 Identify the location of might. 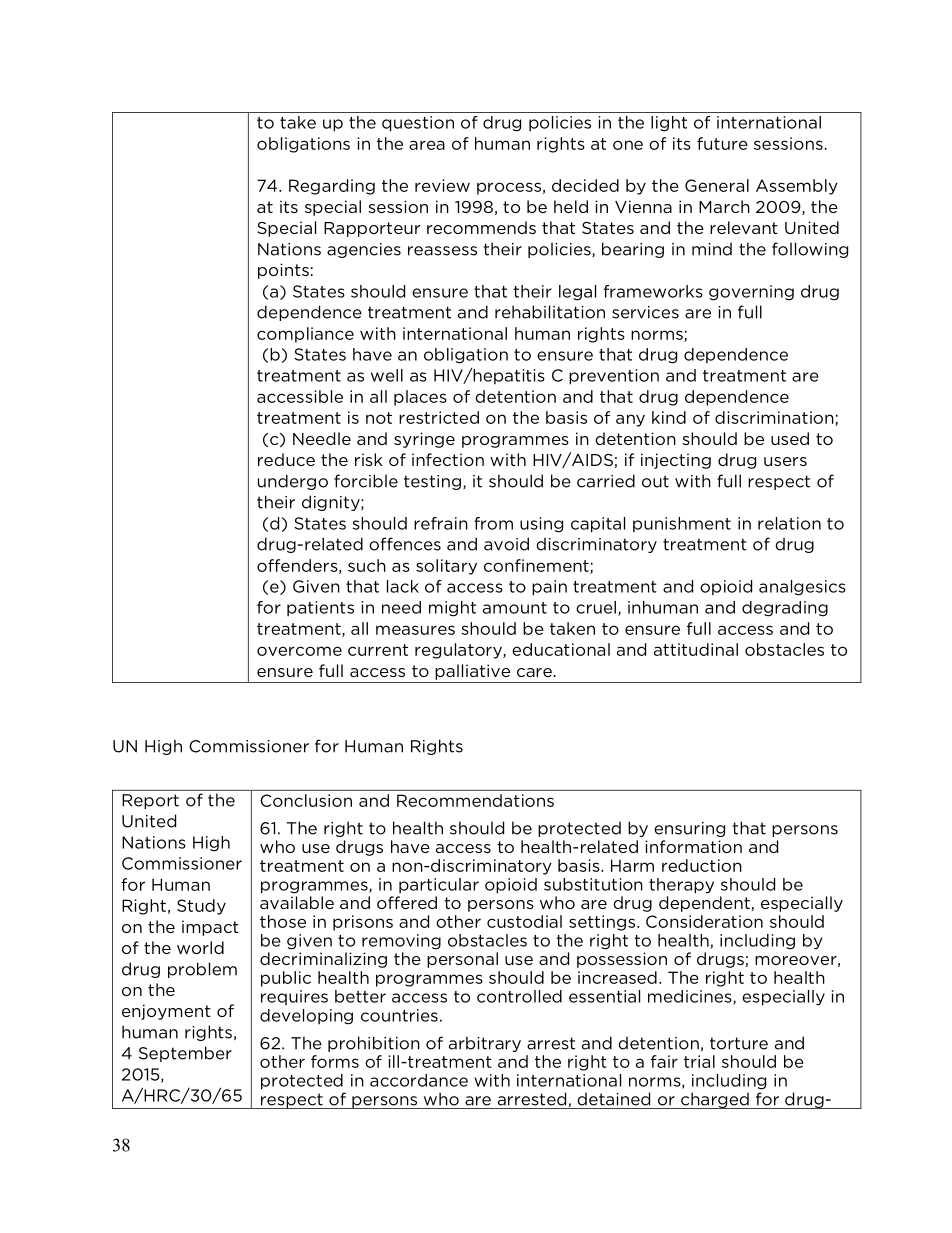
(452, 609).
